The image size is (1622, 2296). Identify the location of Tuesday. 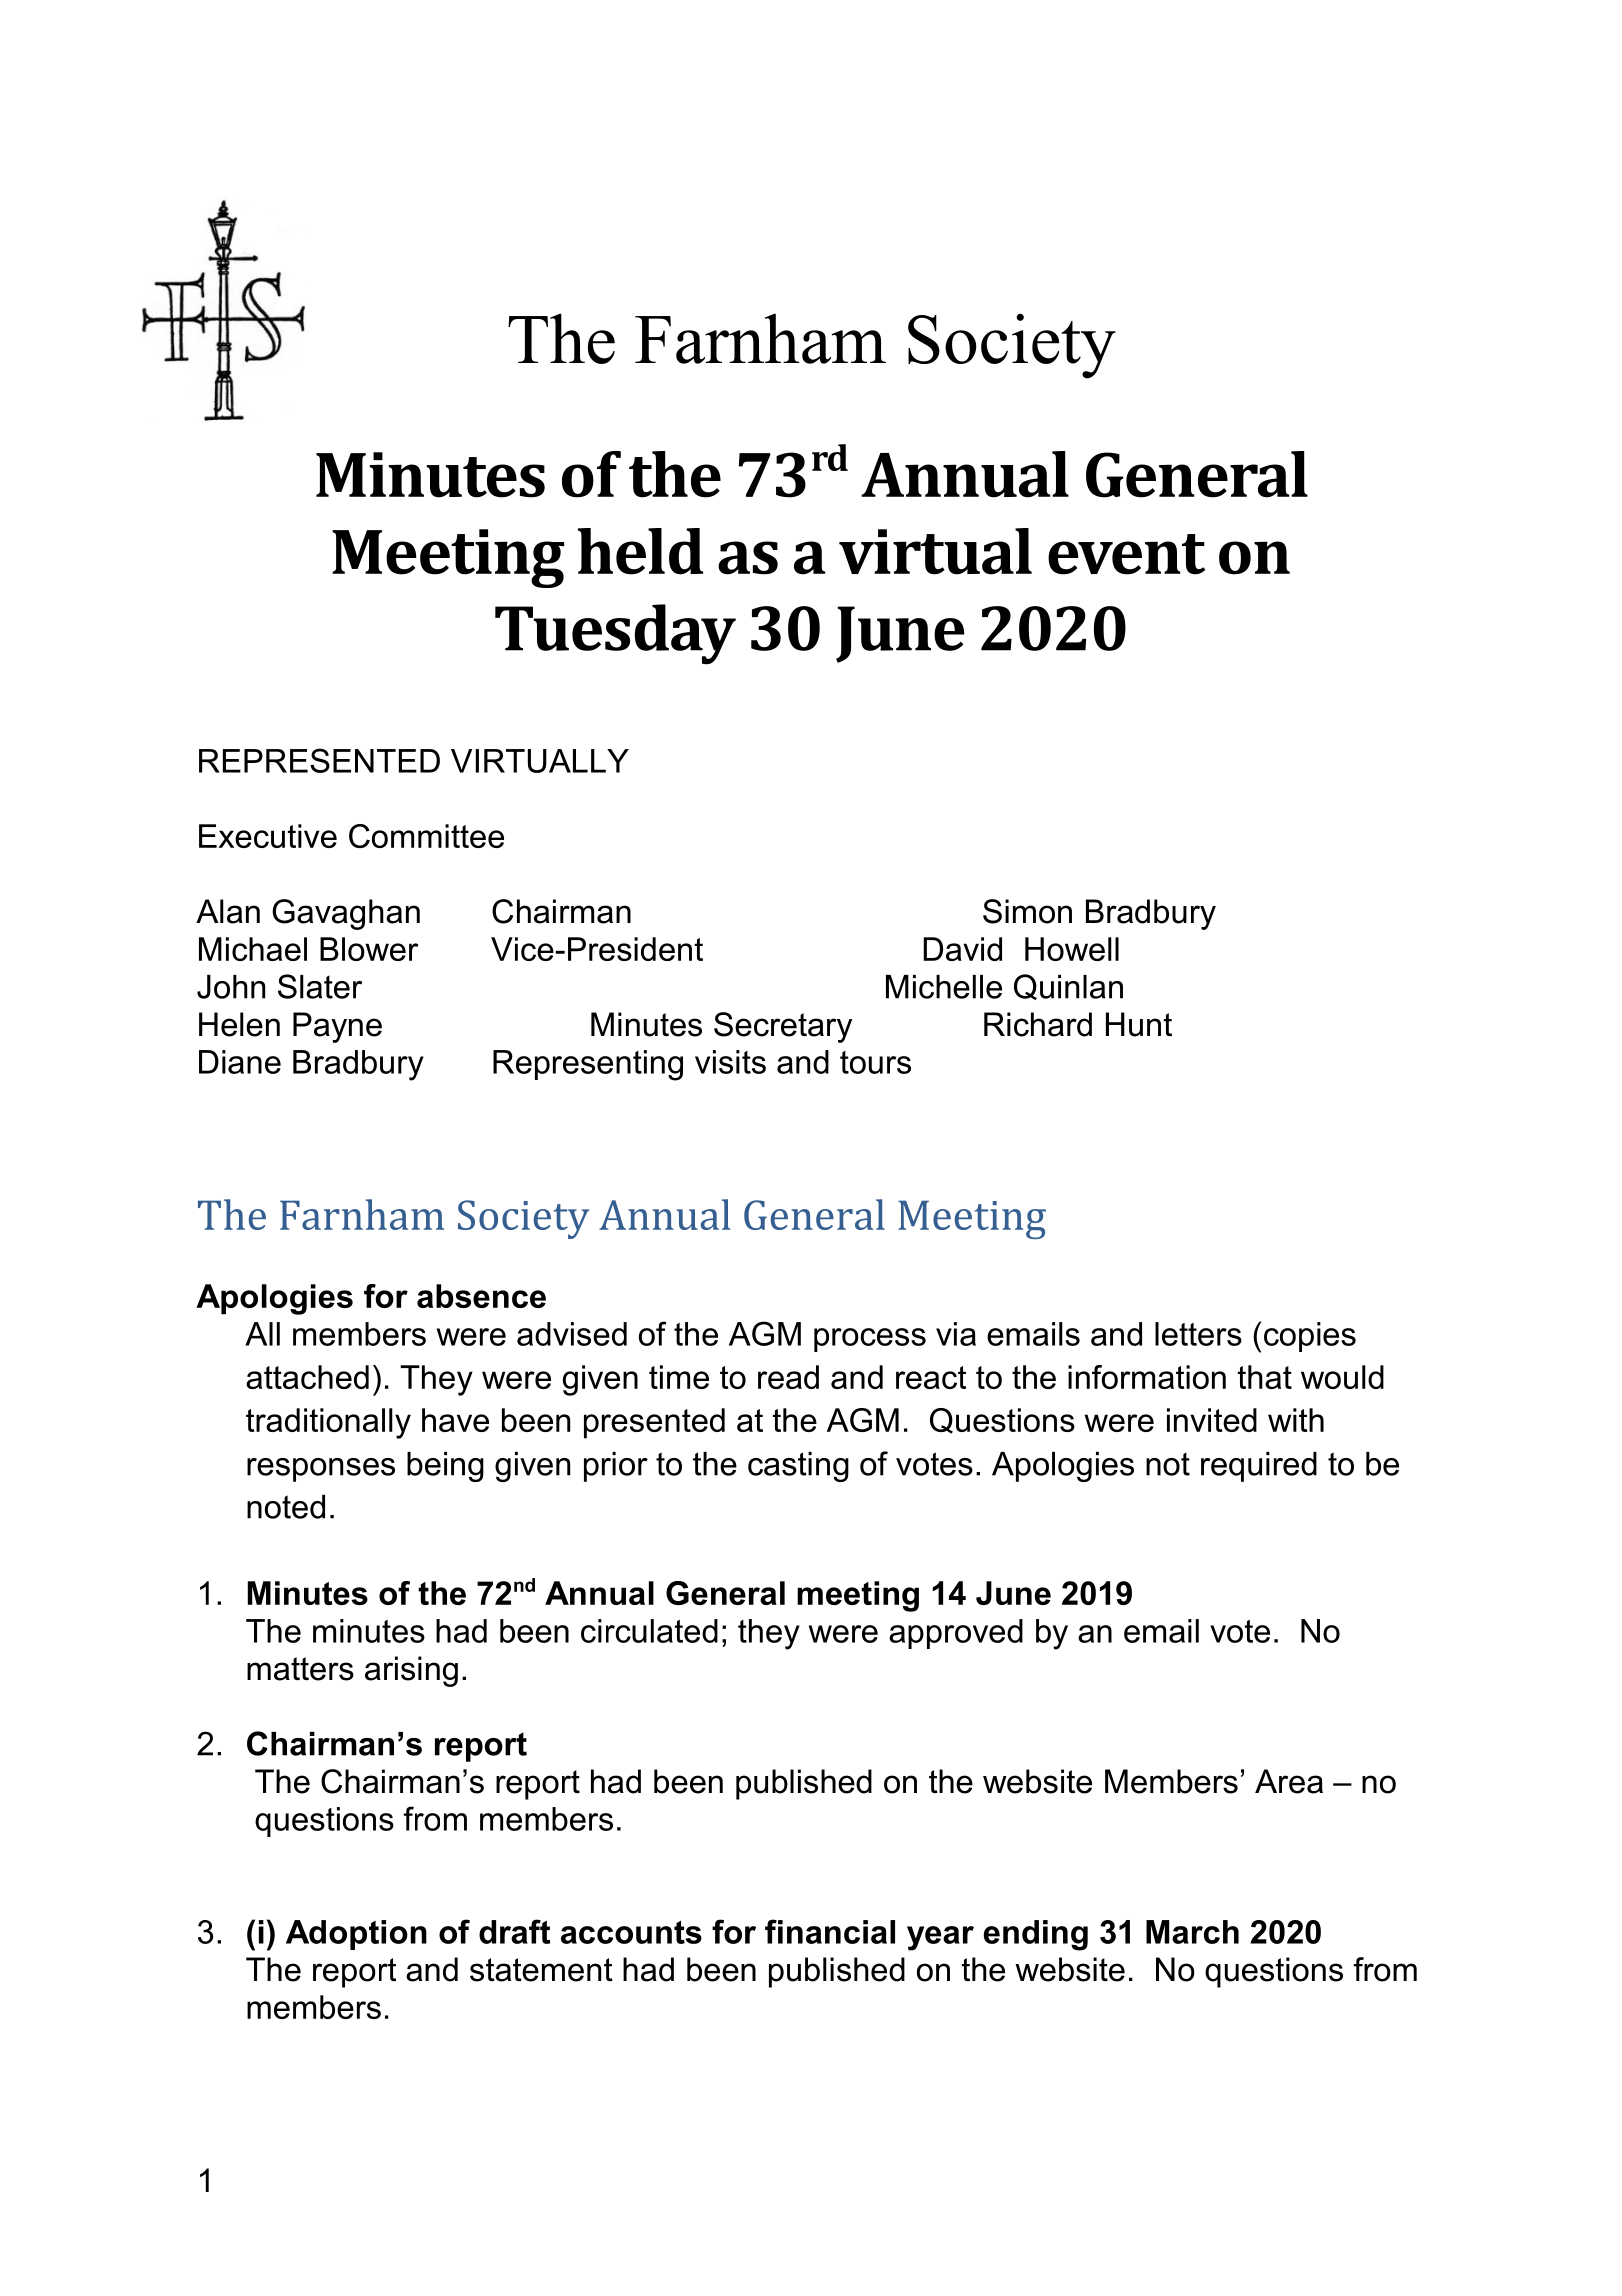
(615, 634).
